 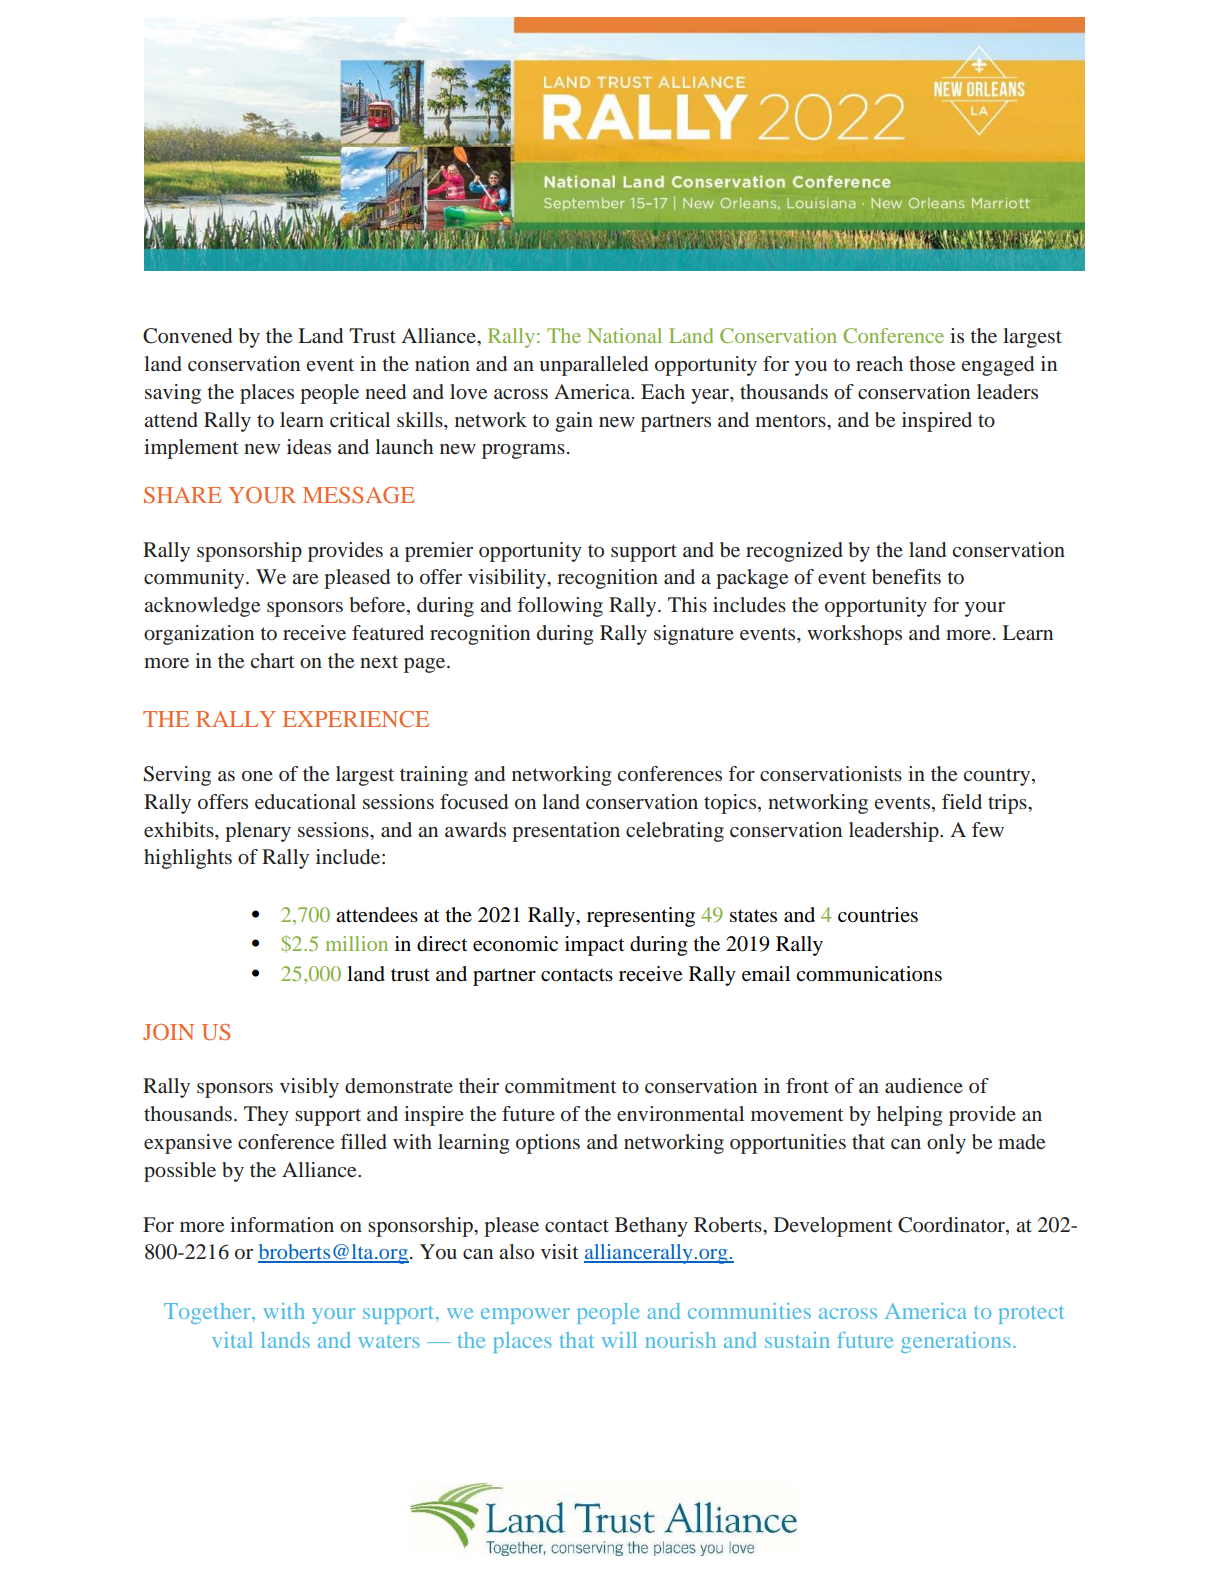 I want to click on Convened, so click(x=187, y=336).
